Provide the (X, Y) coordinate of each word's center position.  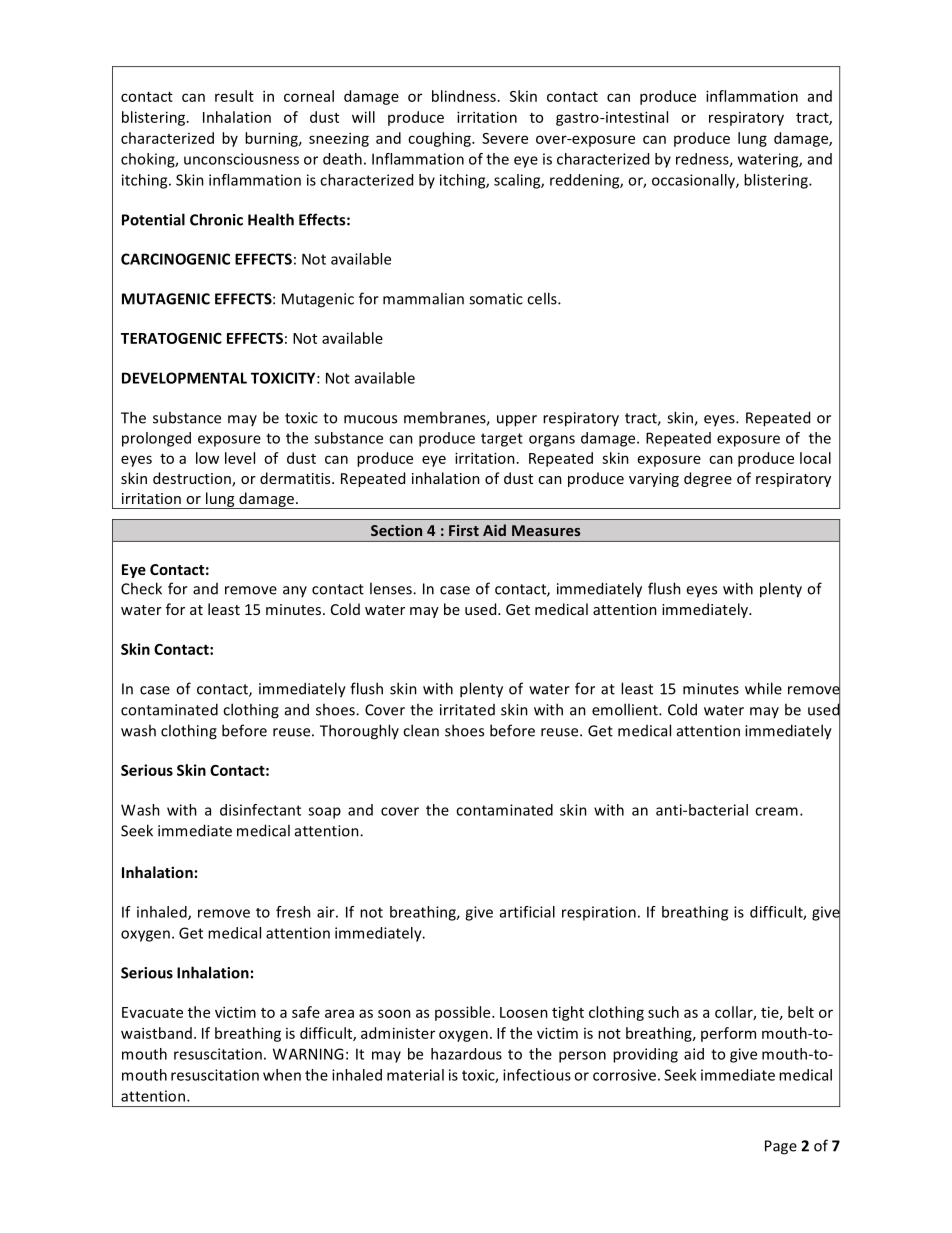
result (234, 96)
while (763, 688)
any (295, 591)
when (282, 1075)
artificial (527, 912)
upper (517, 421)
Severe (505, 138)
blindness (464, 96)
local (815, 458)
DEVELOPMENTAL (184, 378)
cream (776, 811)
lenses (392, 588)
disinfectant (260, 810)
